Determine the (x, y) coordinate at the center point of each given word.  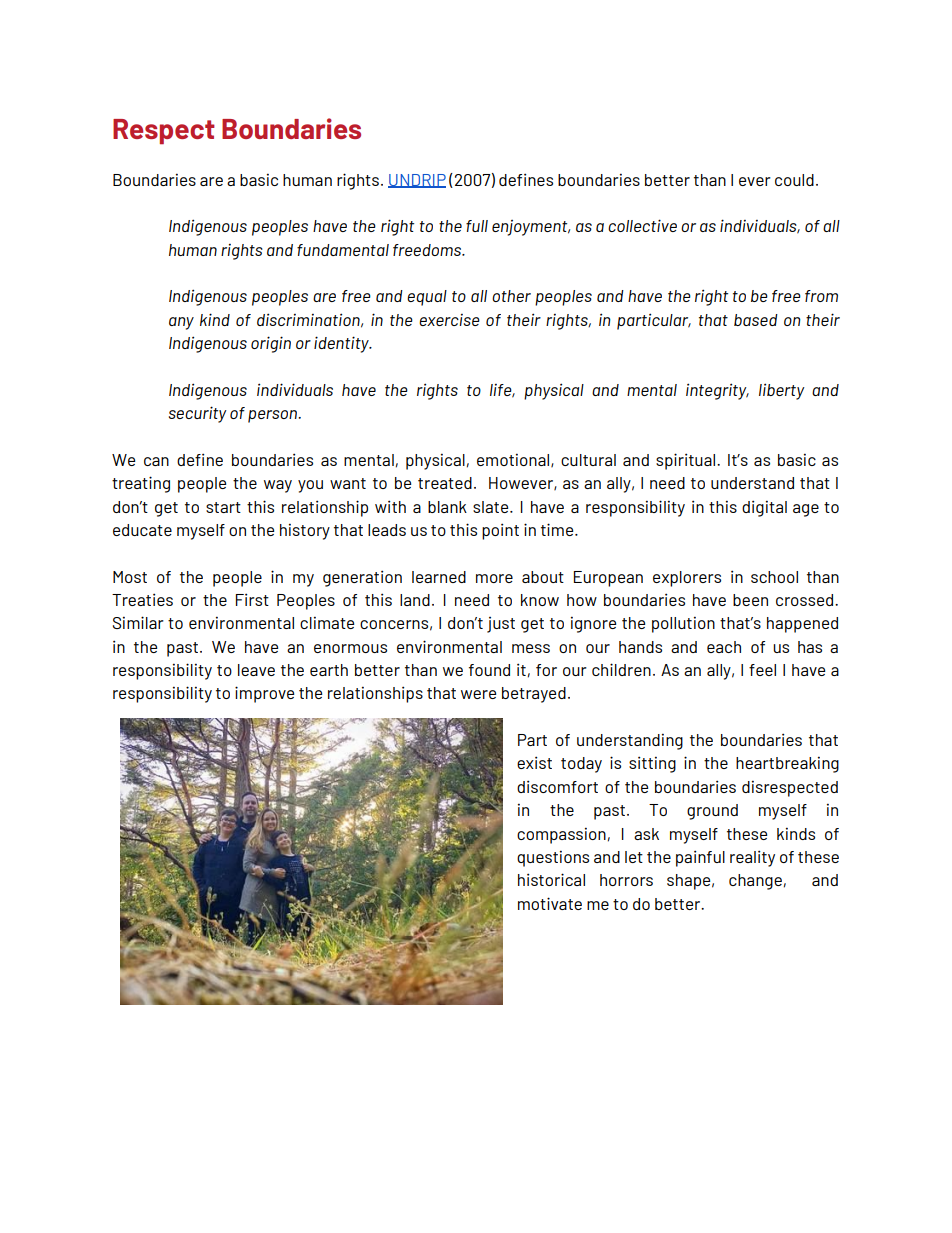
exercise (449, 320)
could (794, 180)
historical (551, 879)
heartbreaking (787, 764)
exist (534, 762)
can (156, 461)
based (756, 320)
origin (271, 344)
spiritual (687, 461)
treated (445, 483)
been (750, 600)
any (181, 323)
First (252, 599)
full (477, 226)
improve (264, 694)
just (501, 625)
